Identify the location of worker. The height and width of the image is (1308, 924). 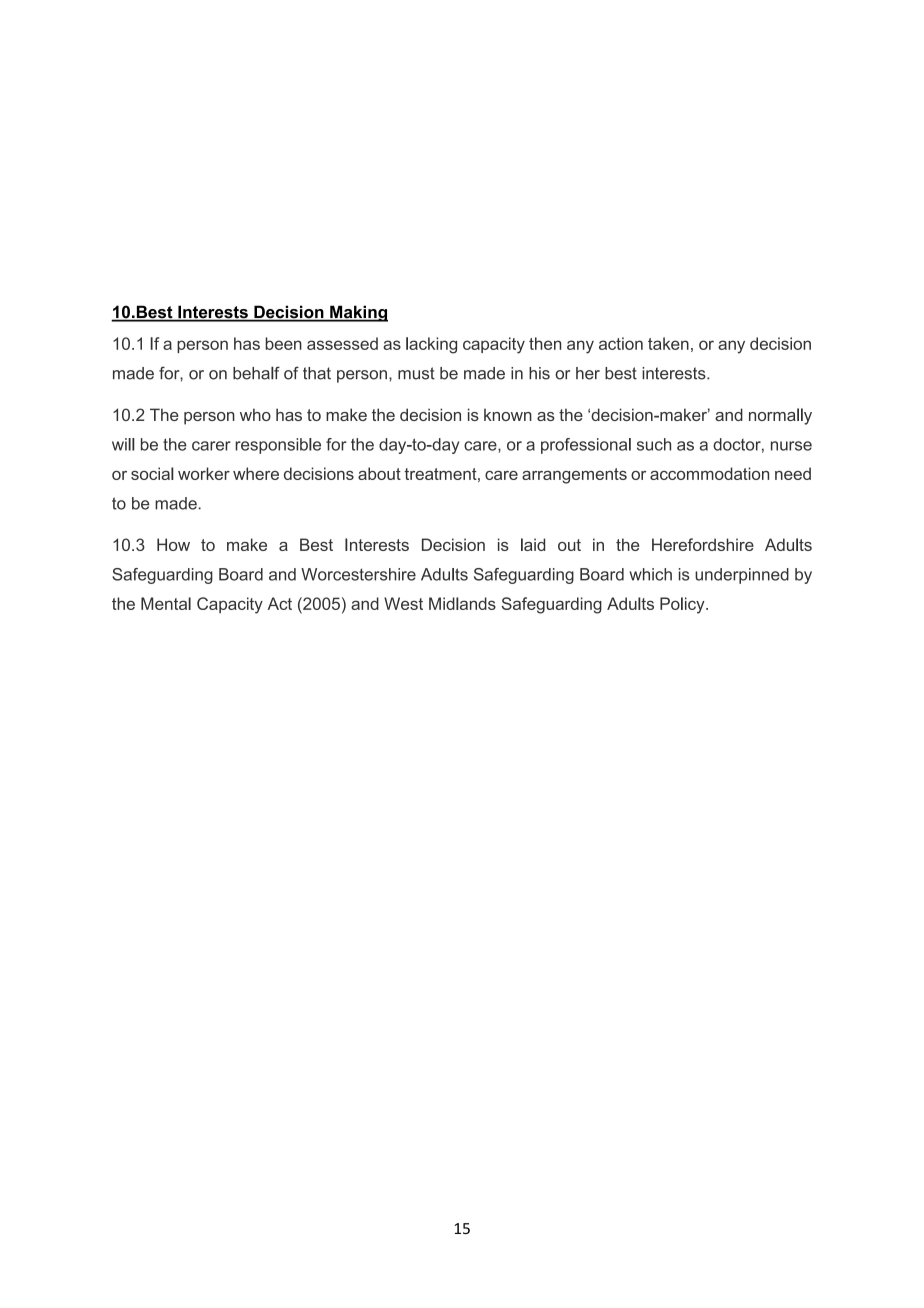
(204, 473).
